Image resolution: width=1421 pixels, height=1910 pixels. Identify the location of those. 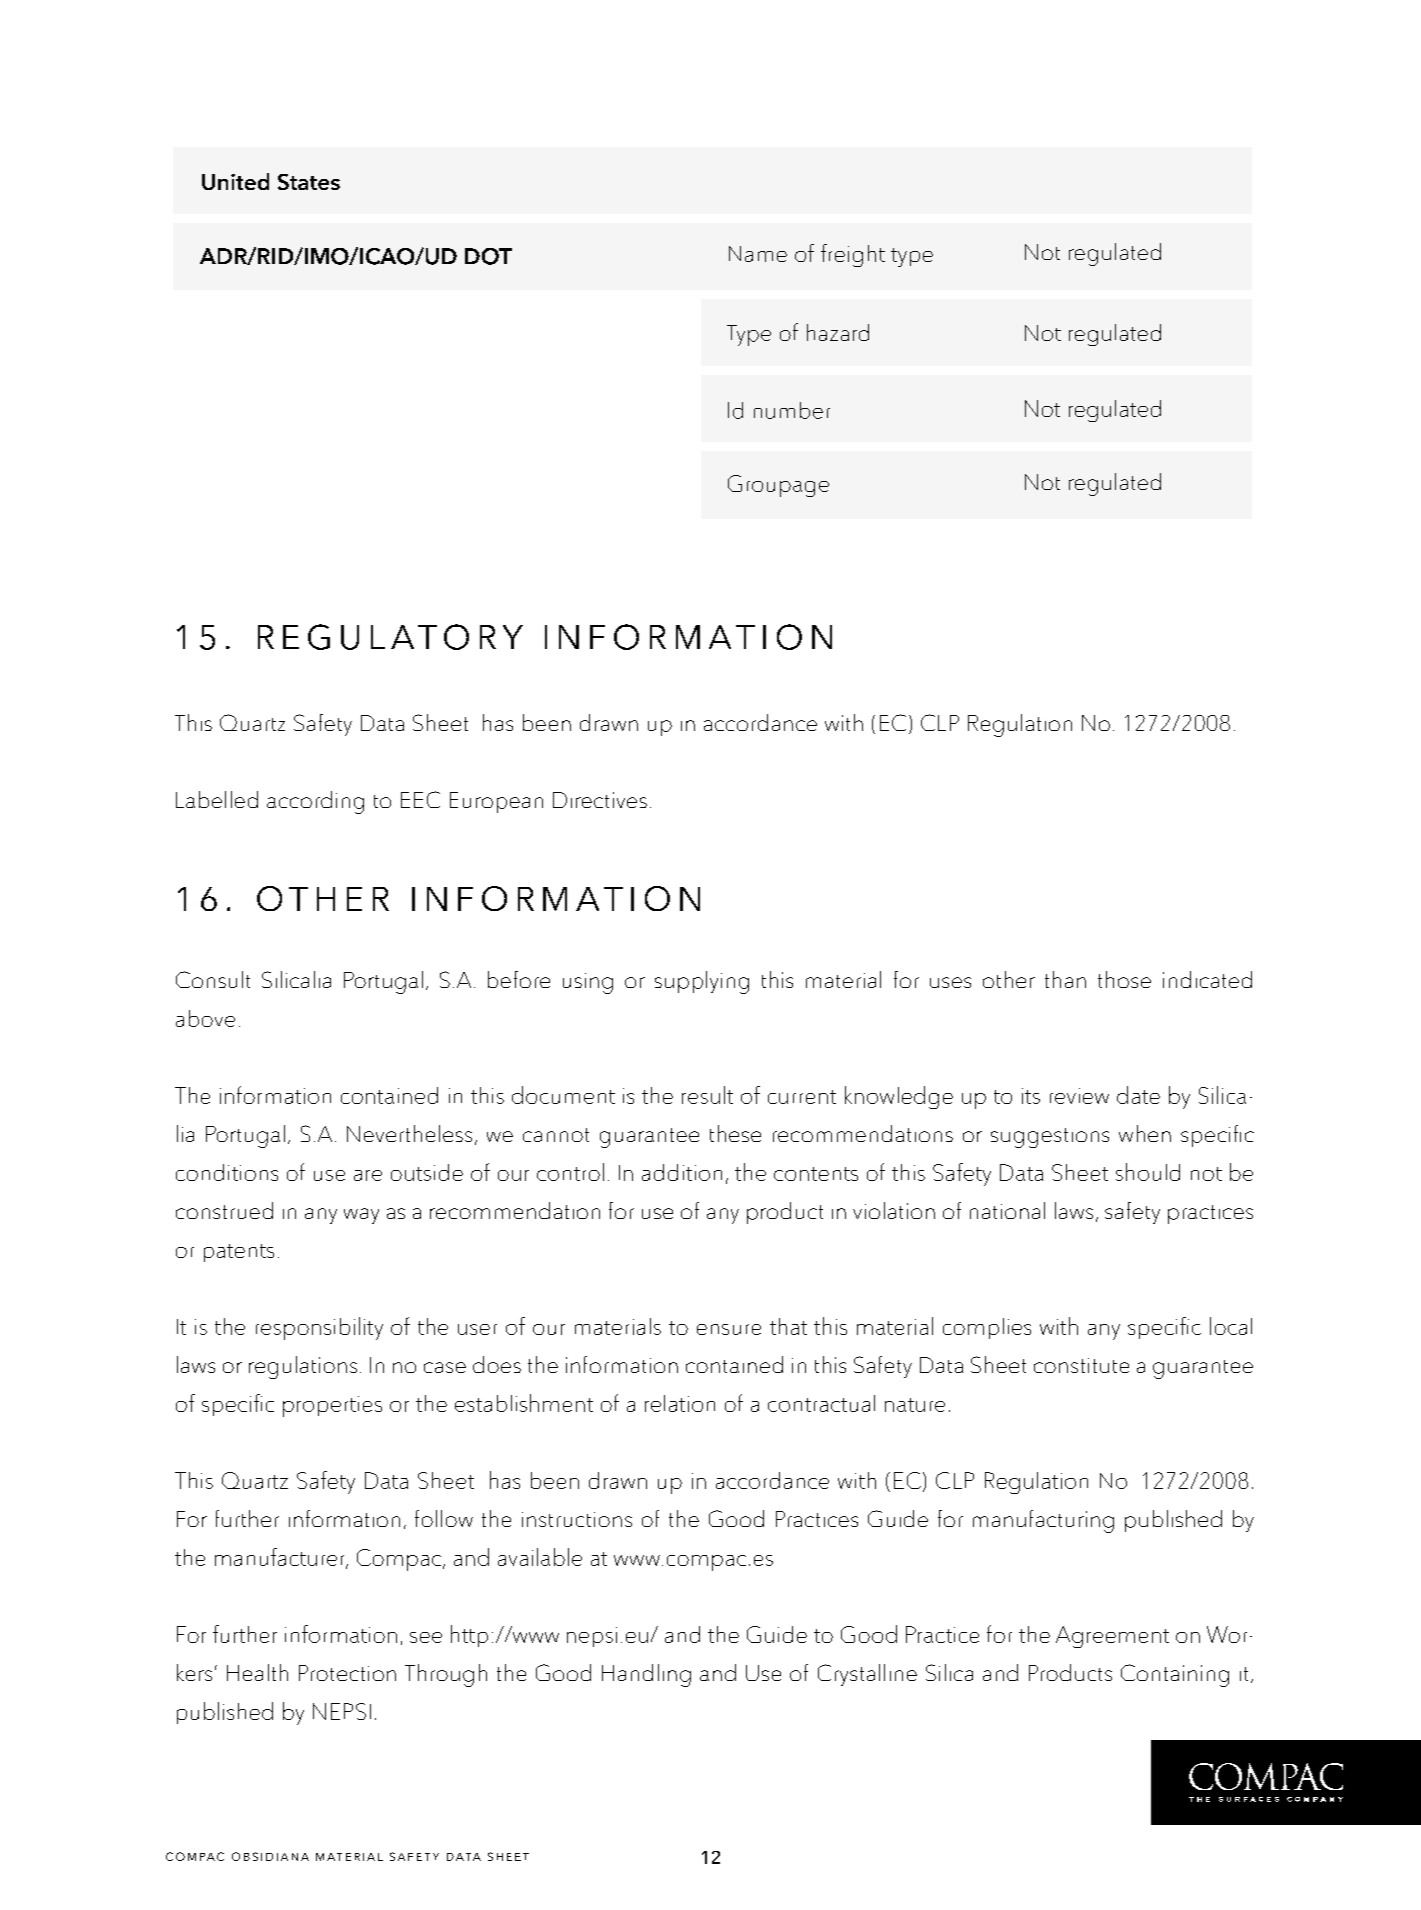
(1124, 979).
